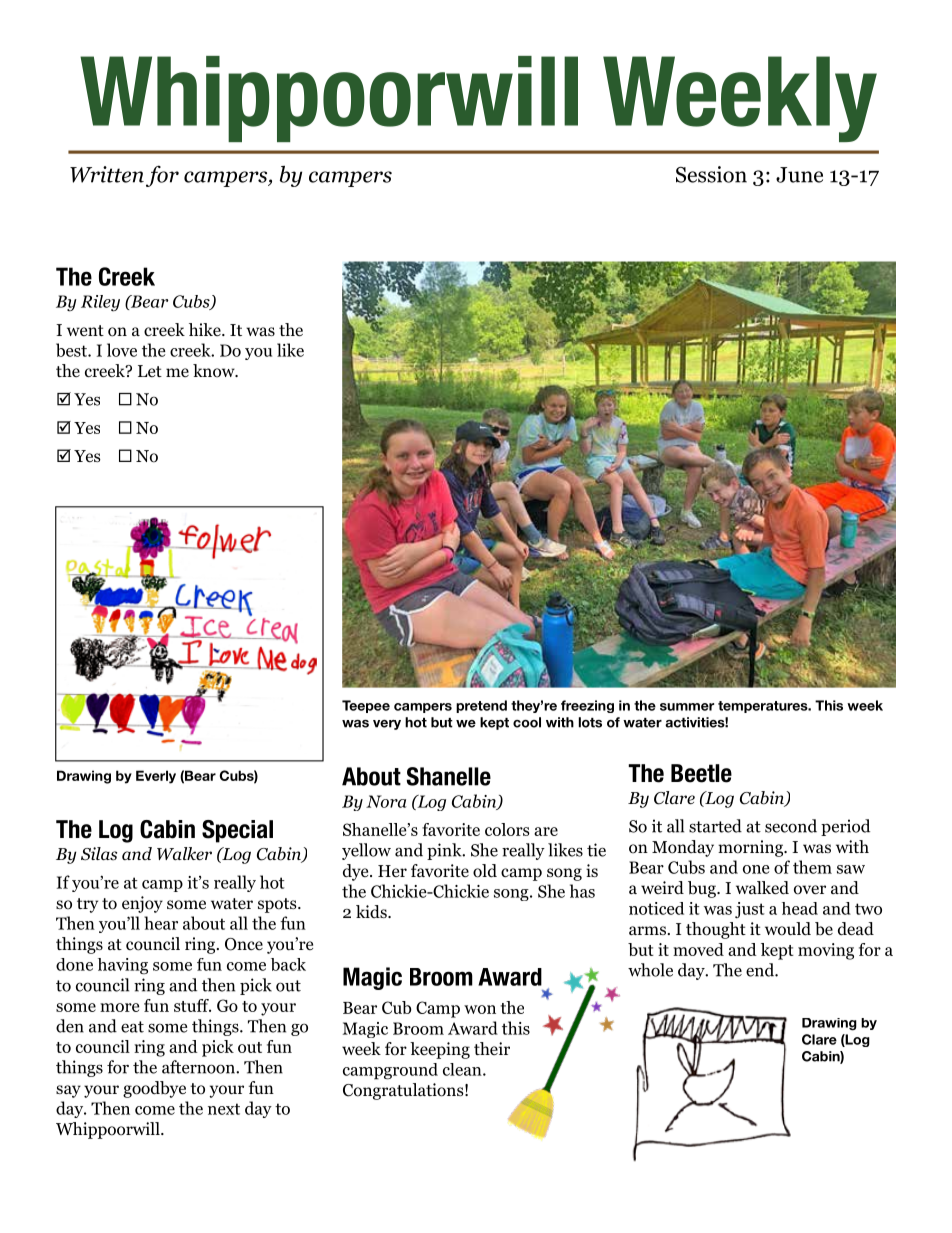 The width and height of the screenshot is (952, 1233). Describe the element at coordinates (215, 371) in the screenshot. I see `know` at that location.
